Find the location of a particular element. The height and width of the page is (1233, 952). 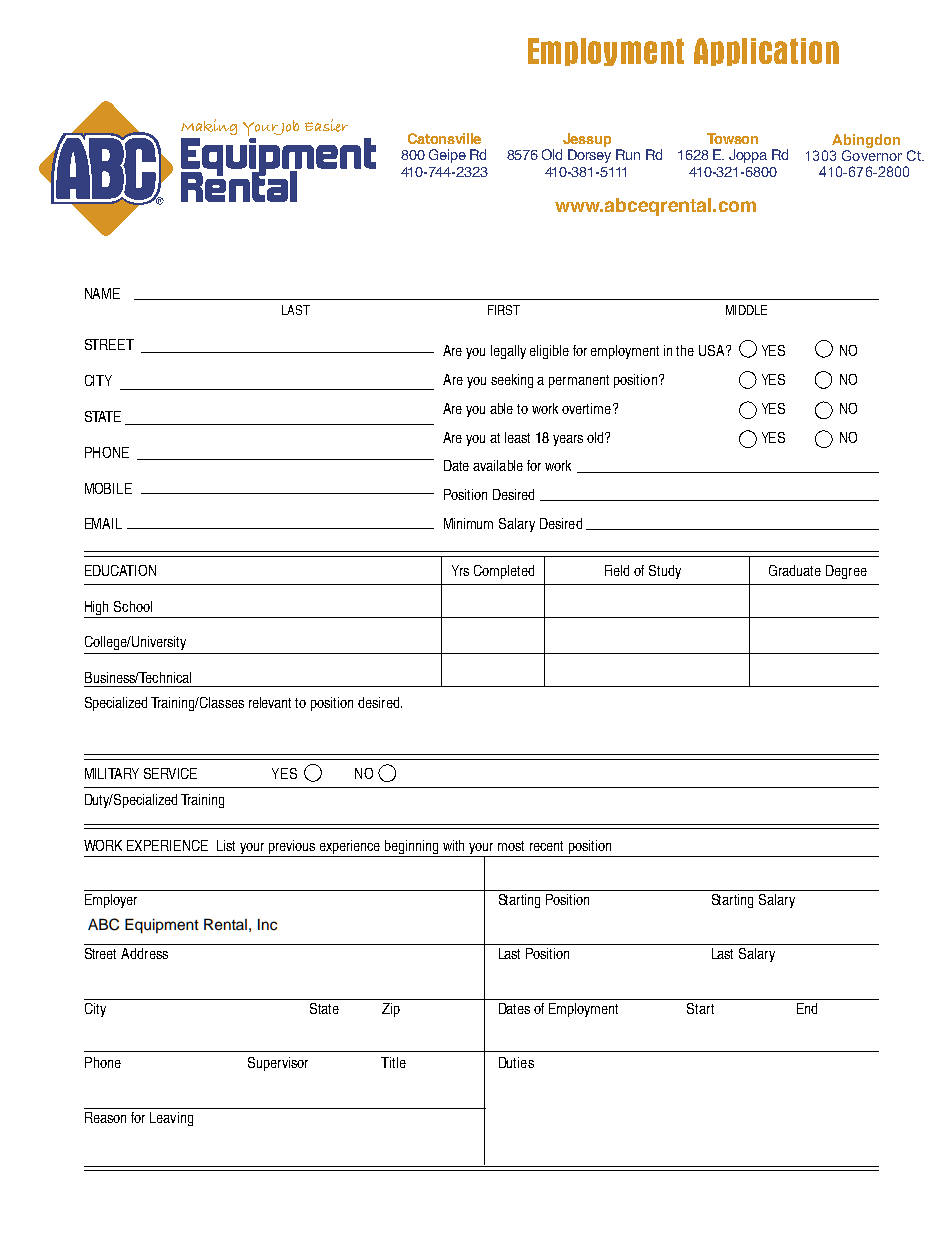

Making is located at coordinates (209, 127).
